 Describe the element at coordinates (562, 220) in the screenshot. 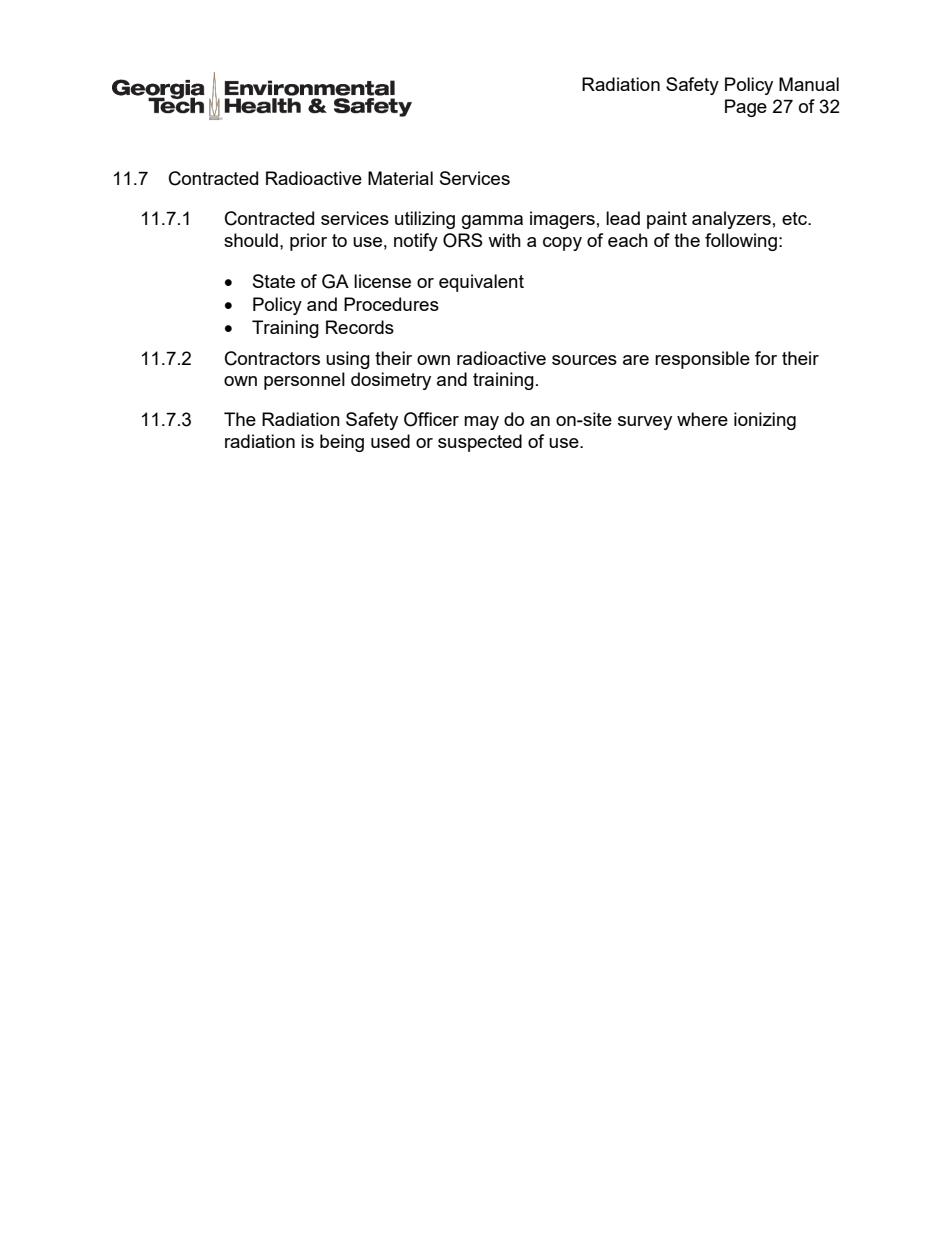

I see `imagers` at that location.
